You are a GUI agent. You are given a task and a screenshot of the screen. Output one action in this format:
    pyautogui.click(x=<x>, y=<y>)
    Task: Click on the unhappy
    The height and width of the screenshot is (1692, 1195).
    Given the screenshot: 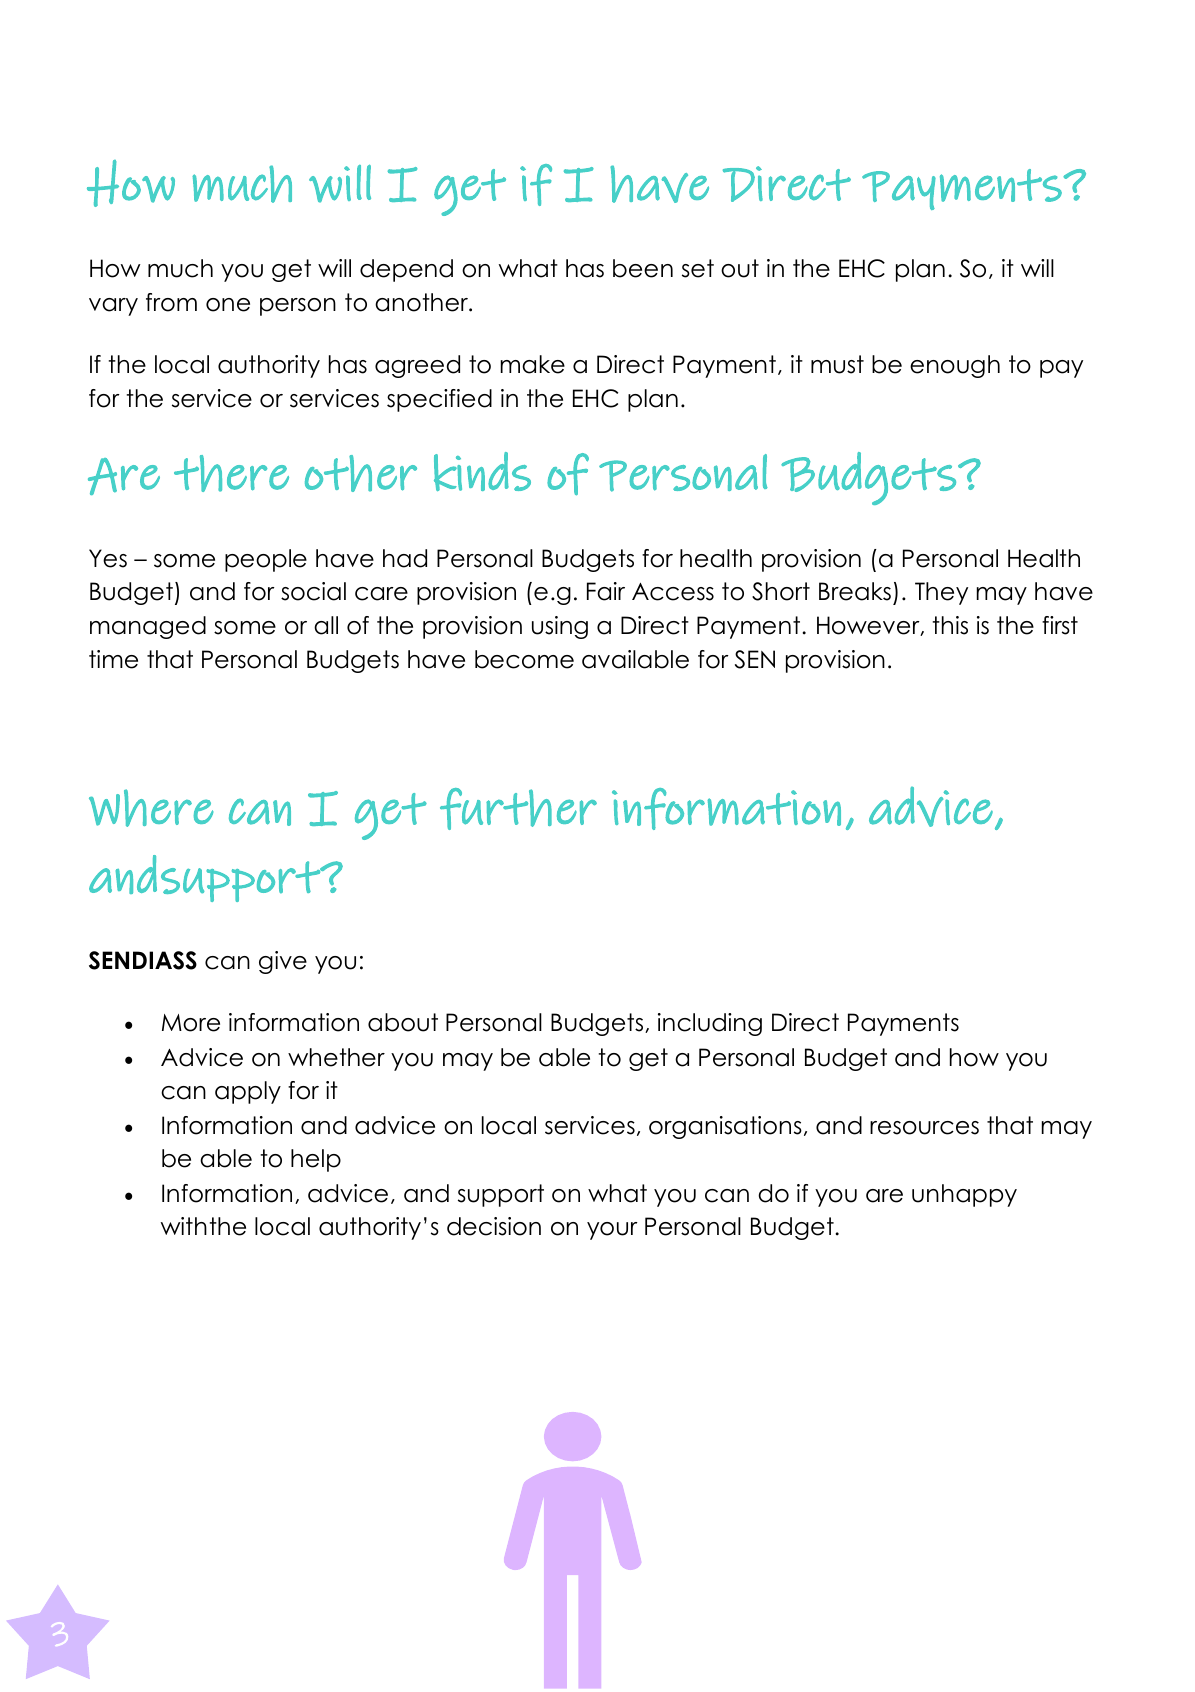 What is the action you would take?
    pyautogui.click(x=964, y=1195)
